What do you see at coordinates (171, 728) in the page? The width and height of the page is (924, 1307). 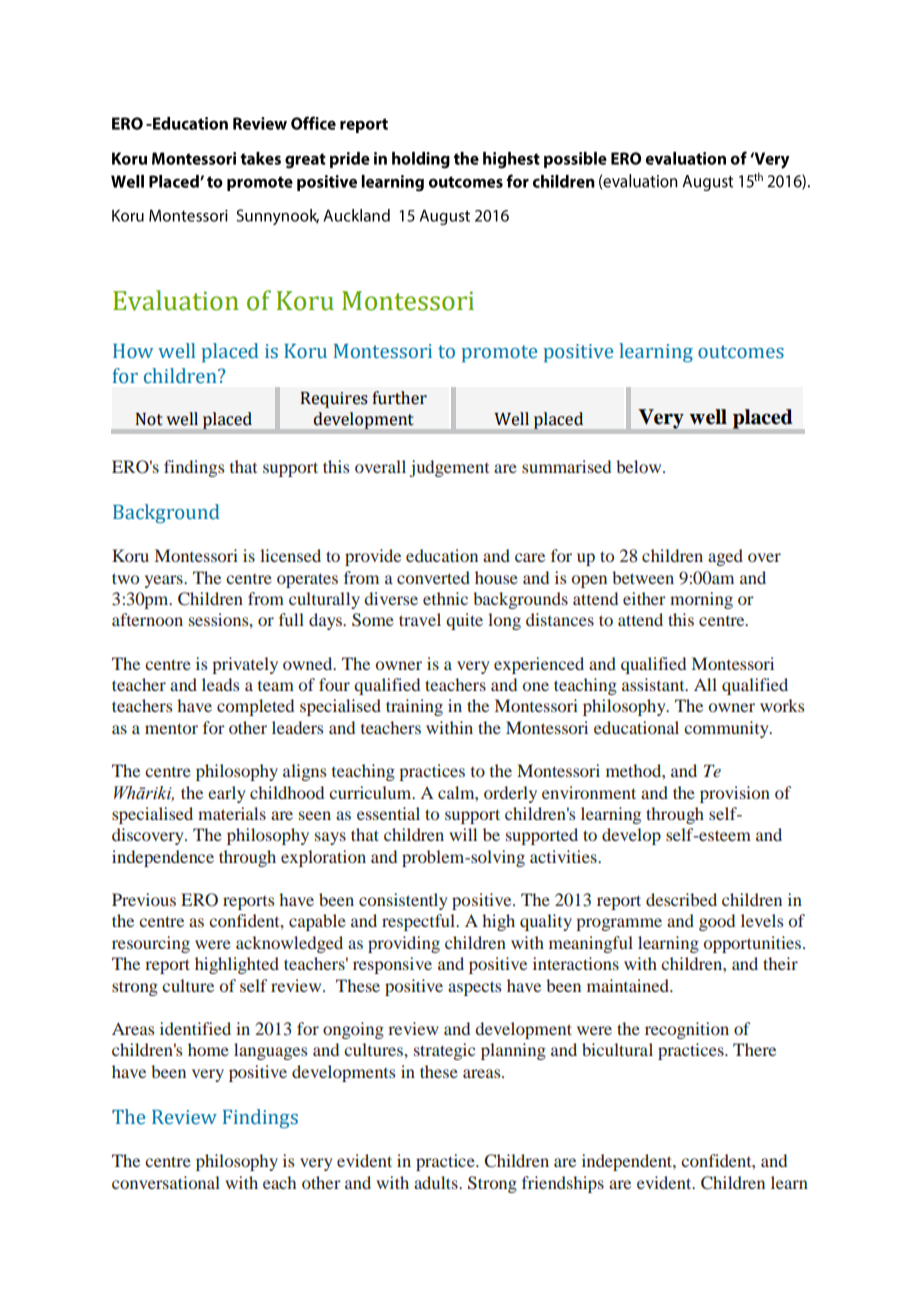 I see `mentor` at bounding box center [171, 728].
